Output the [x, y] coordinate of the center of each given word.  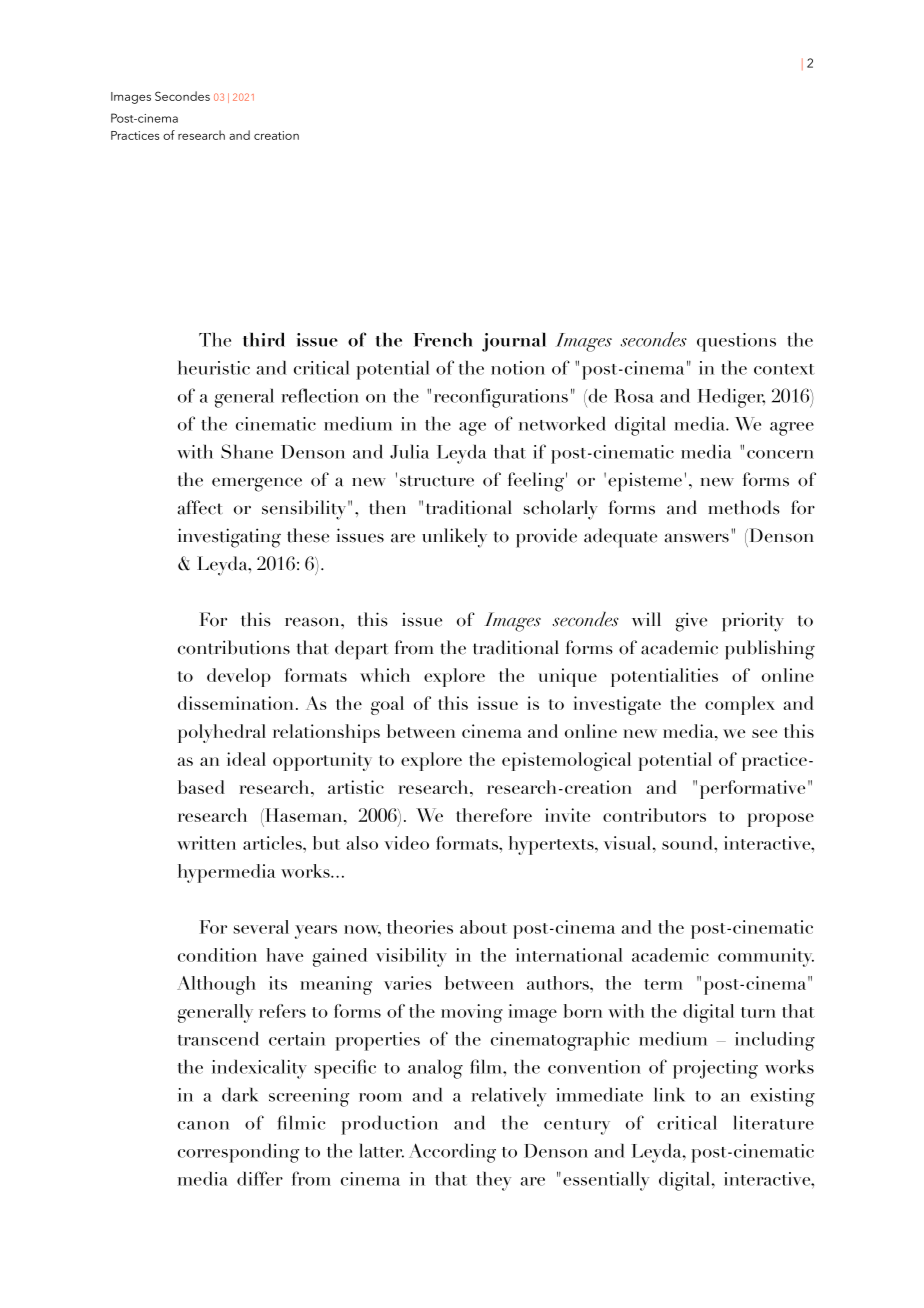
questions [736, 342]
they [493, 1181]
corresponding [238, 1153]
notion [518, 368]
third [264, 339]
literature [773, 1122]
